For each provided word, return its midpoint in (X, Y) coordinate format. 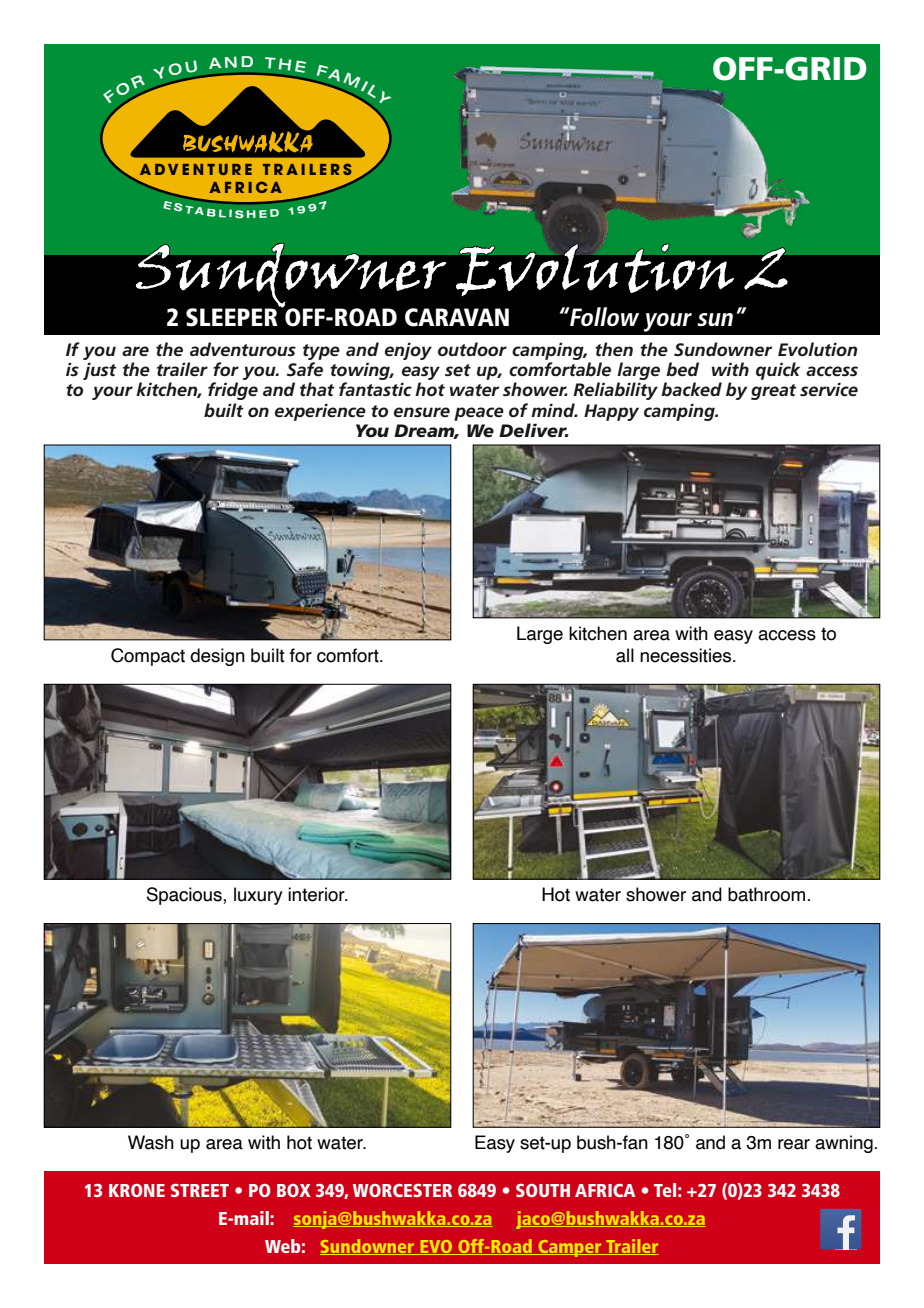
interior (317, 894)
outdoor (472, 349)
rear (794, 1144)
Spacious (185, 896)
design (217, 657)
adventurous (243, 349)
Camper (570, 1248)
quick (778, 371)
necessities (687, 655)
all (625, 655)
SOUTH (543, 1190)
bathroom (768, 894)
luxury (258, 896)
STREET (200, 1190)
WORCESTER (402, 1190)
